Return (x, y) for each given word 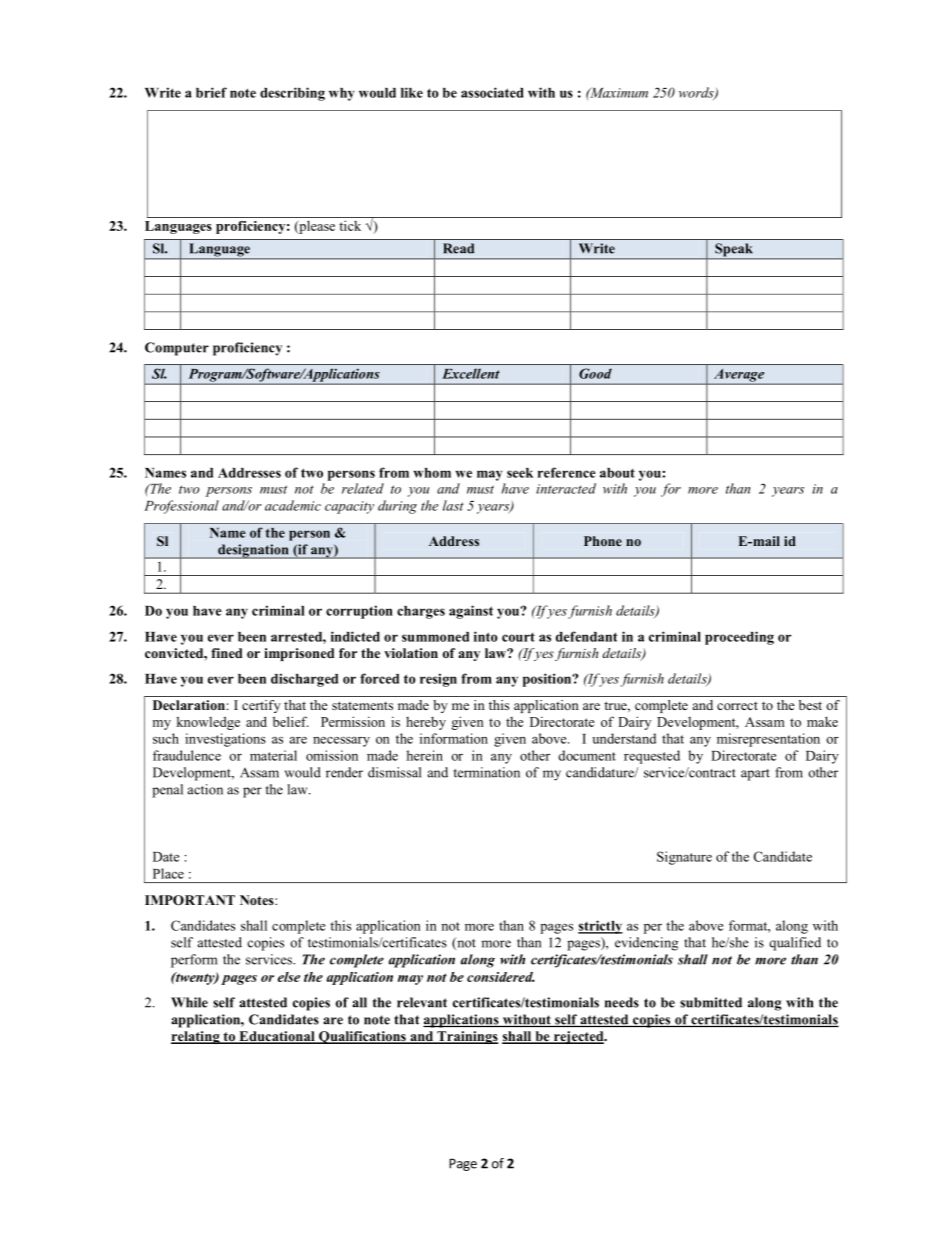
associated (492, 92)
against (471, 612)
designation (253, 551)
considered (501, 977)
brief (211, 92)
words (697, 93)
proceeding (739, 638)
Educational (277, 1037)
